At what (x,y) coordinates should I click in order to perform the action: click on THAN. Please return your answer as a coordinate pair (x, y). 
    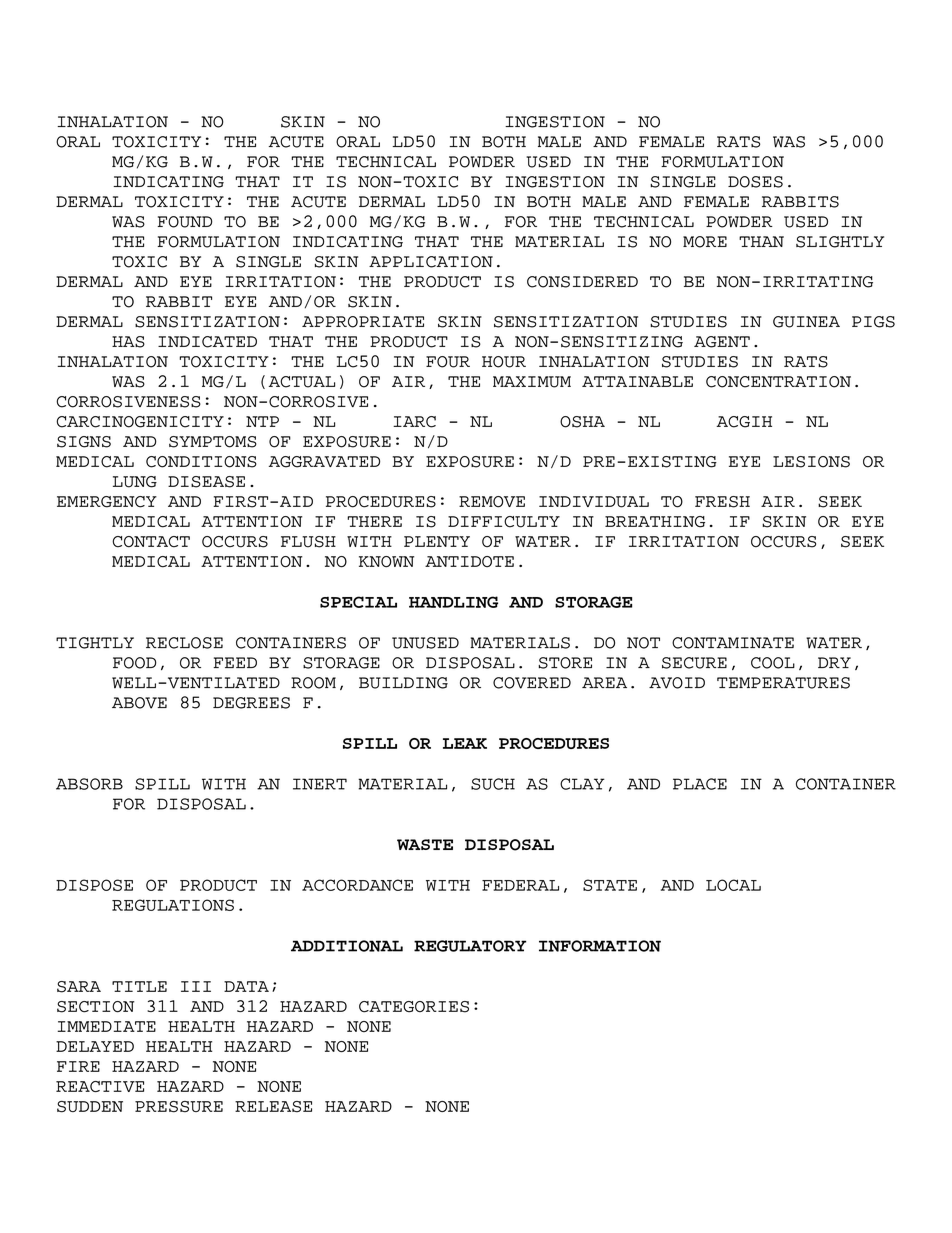
    Looking at the image, I should click on (761, 241).
